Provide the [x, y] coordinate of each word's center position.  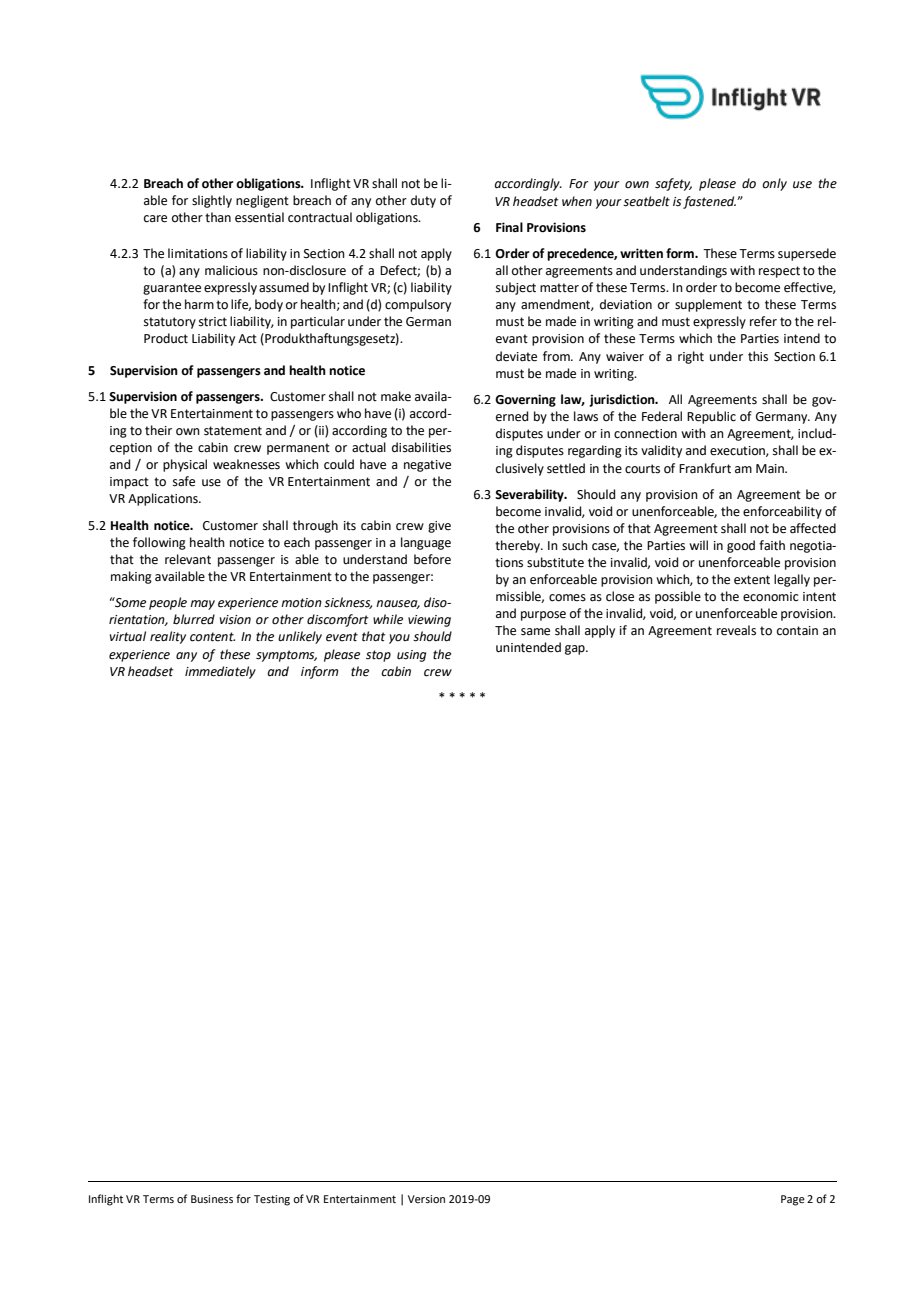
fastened [709, 202]
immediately [220, 672]
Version [426, 1199]
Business [212, 1199]
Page [793, 1200]
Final [509, 227]
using [411, 656]
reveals [736, 630]
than [218, 217]
